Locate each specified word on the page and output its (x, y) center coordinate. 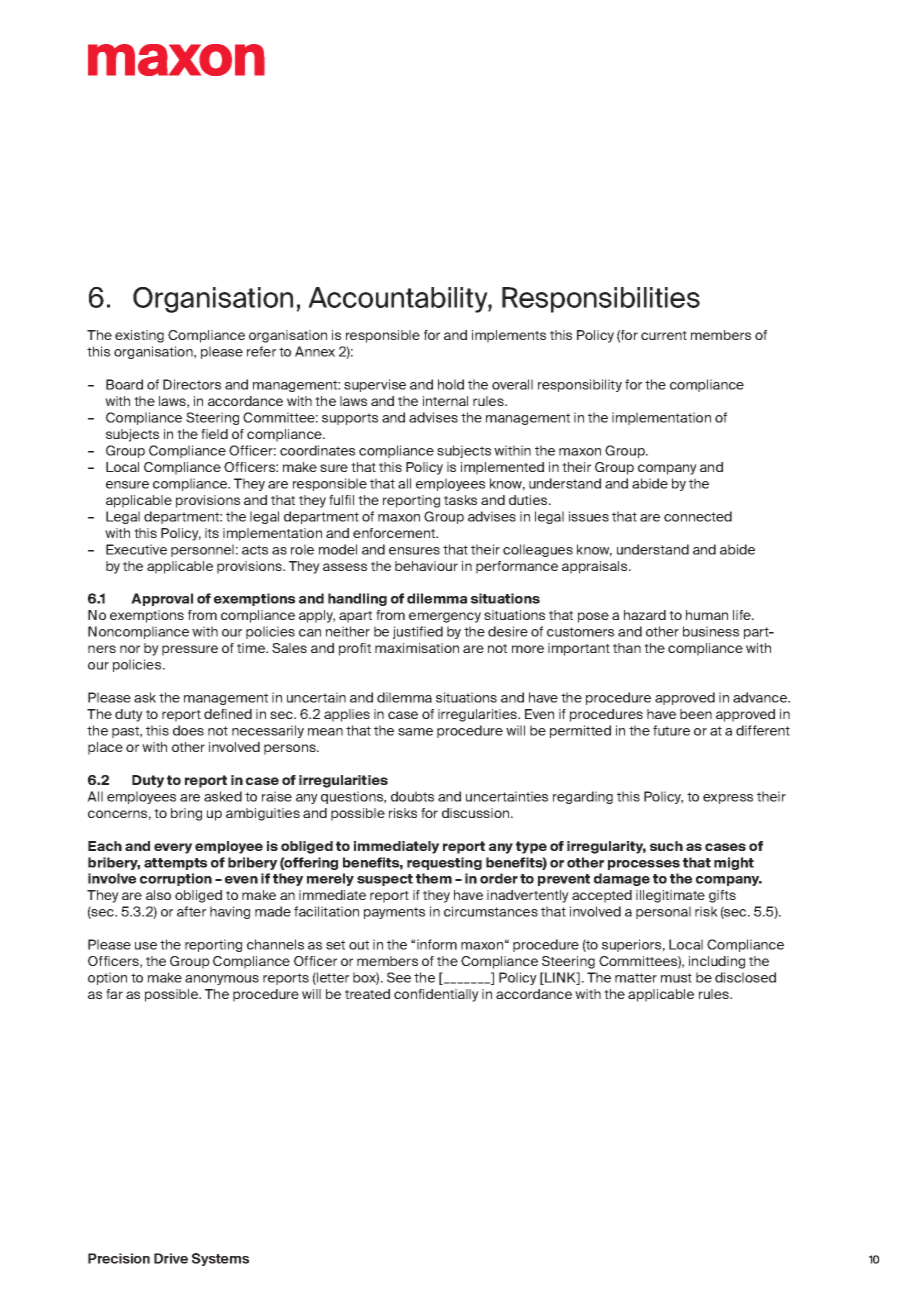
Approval (162, 599)
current (664, 335)
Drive (171, 1258)
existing (139, 336)
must (676, 978)
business (711, 631)
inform (437, 944)
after (191, 911)
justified (418, 632)
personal (663, 912)
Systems (220, 1259)
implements (509, 336)
